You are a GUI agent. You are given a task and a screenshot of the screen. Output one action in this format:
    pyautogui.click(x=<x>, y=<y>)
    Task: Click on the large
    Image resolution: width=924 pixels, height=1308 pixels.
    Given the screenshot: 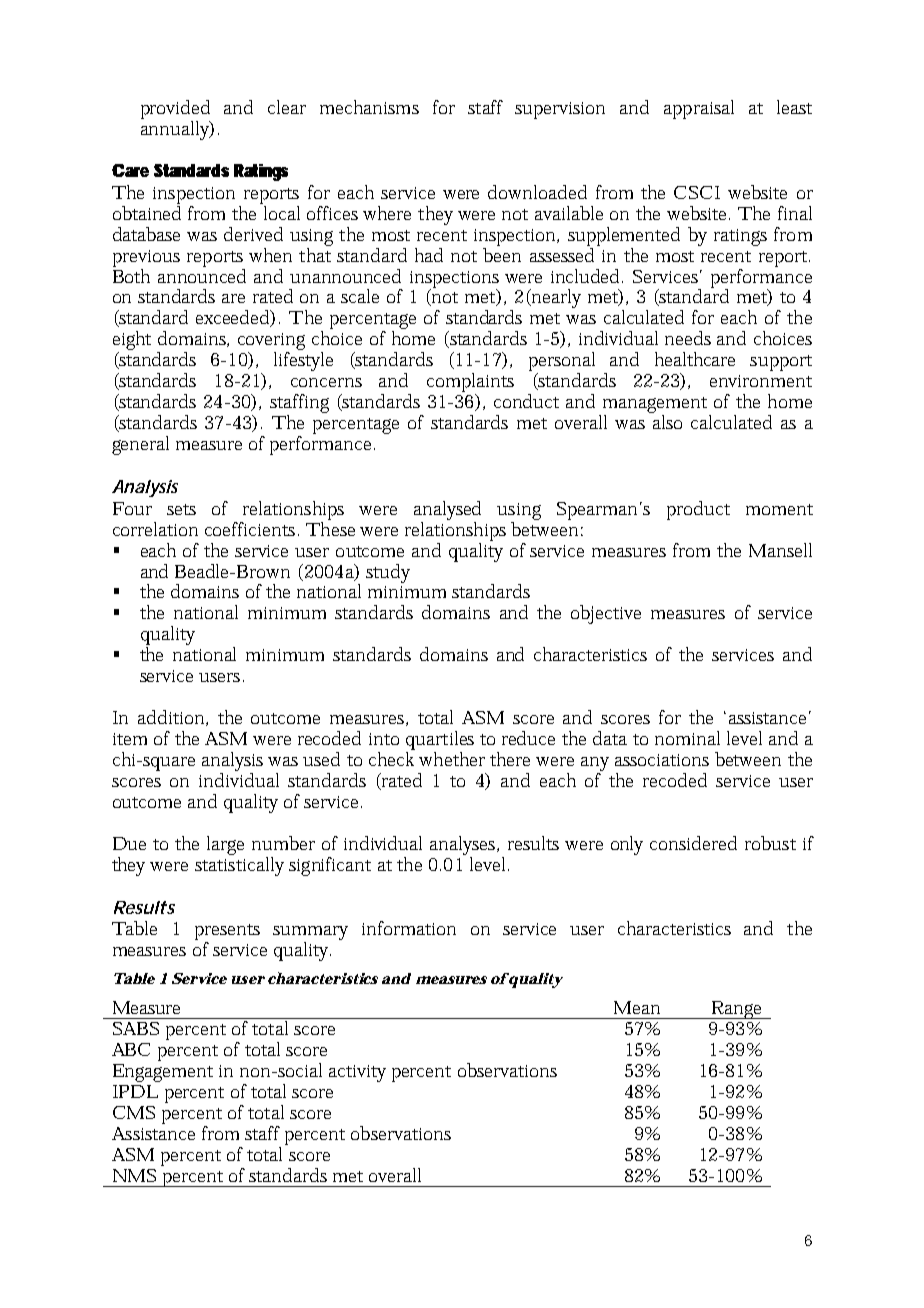 What is the action you would take?
    pyautogui.click(x=225, y=845)
